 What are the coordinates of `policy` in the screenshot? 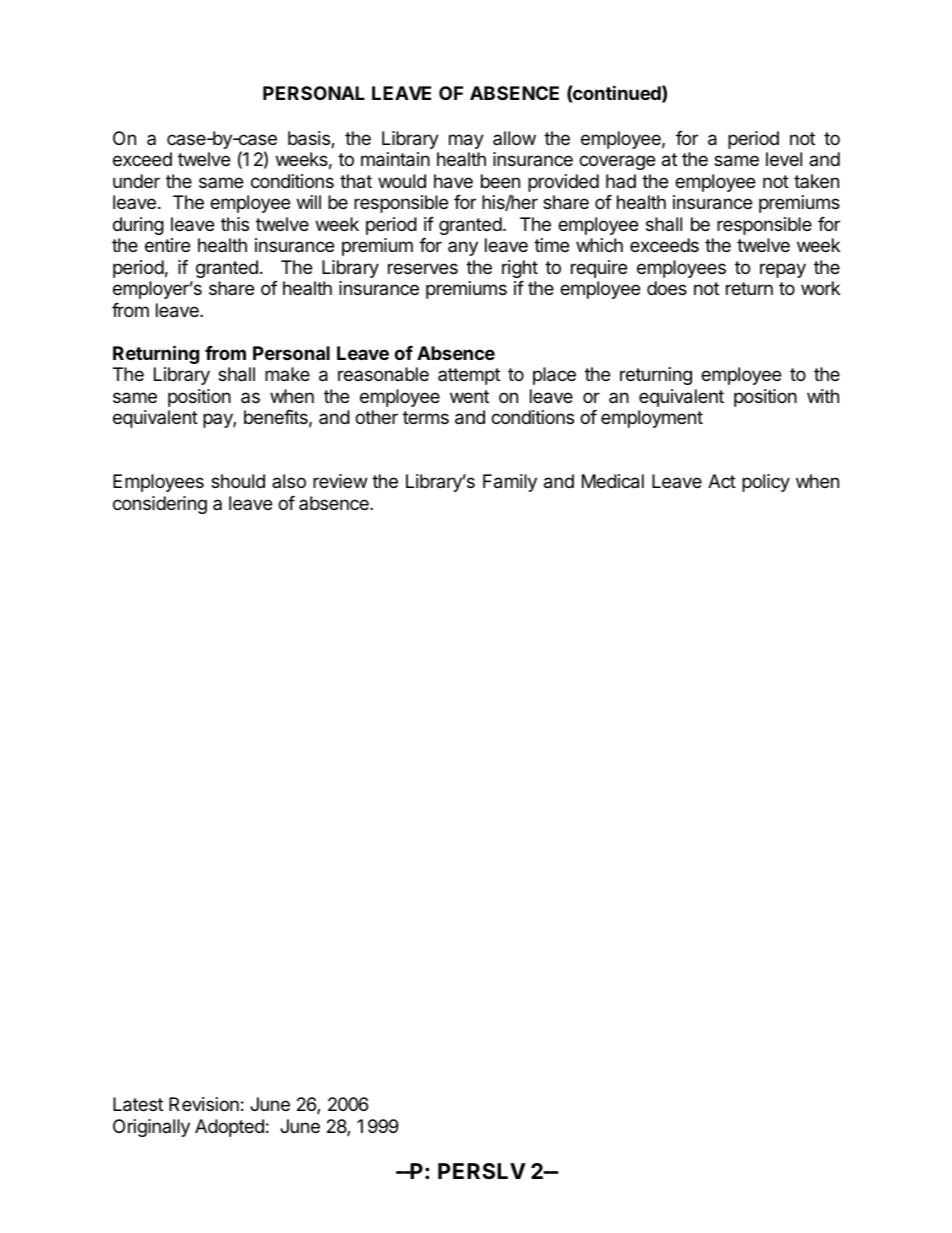 It's located at (766, 483).
